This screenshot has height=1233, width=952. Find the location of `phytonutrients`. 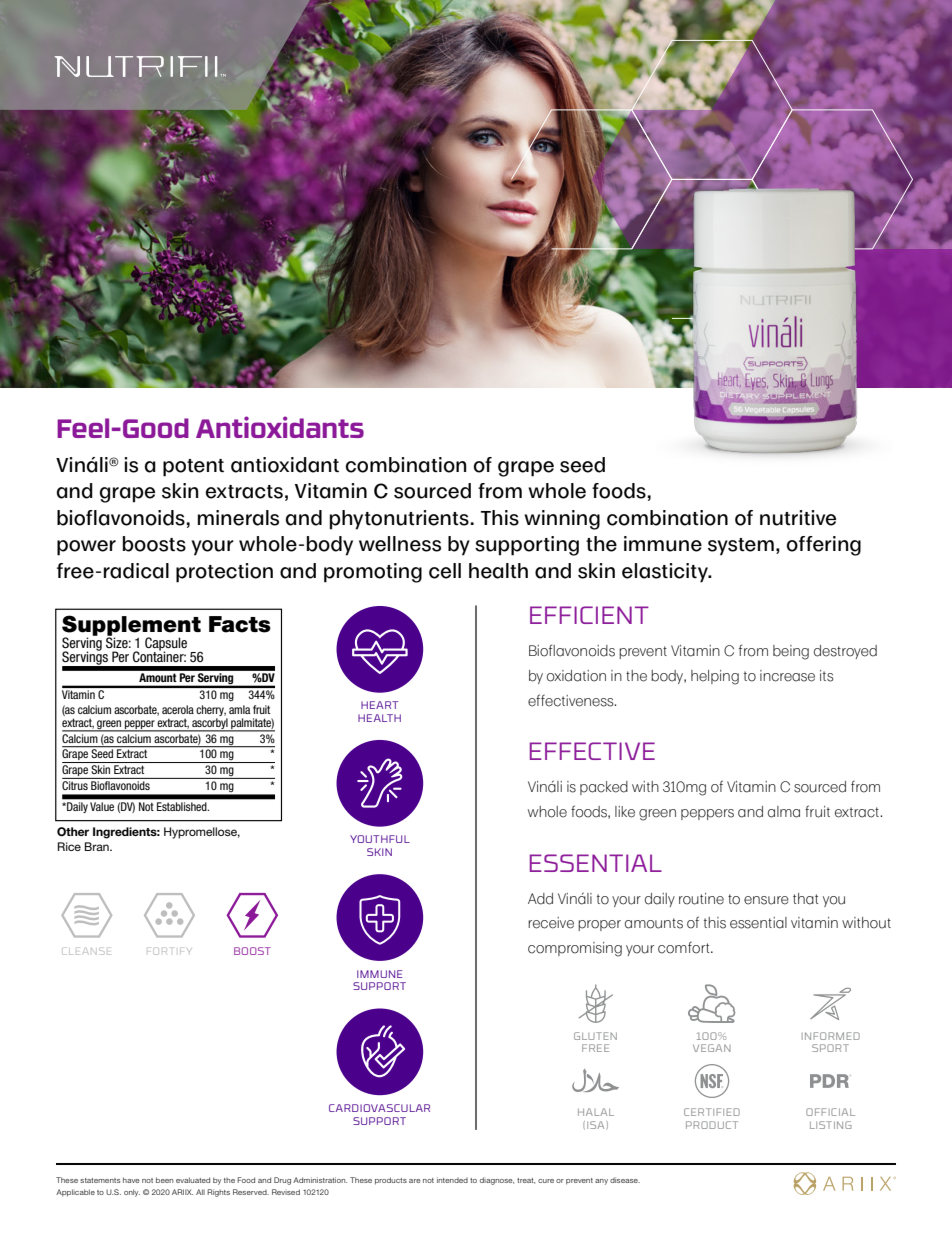

phytonutrients is located at coordinates (399, 520).
